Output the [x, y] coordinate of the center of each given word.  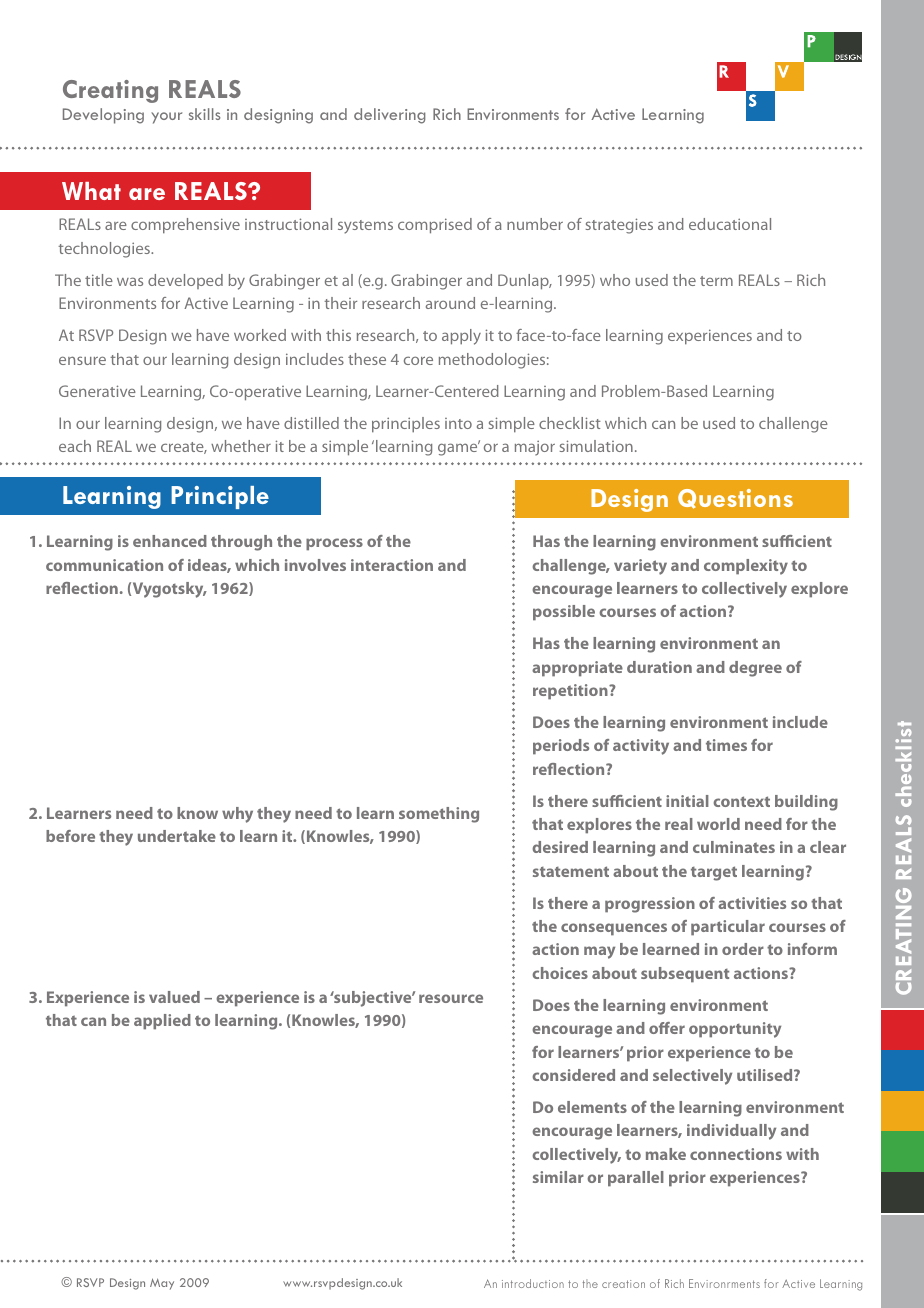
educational [730, 224]
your [166, 118]
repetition [571, 692]
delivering [389, 116]
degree [755, 669]
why [237, 815]
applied [162, 1022]
